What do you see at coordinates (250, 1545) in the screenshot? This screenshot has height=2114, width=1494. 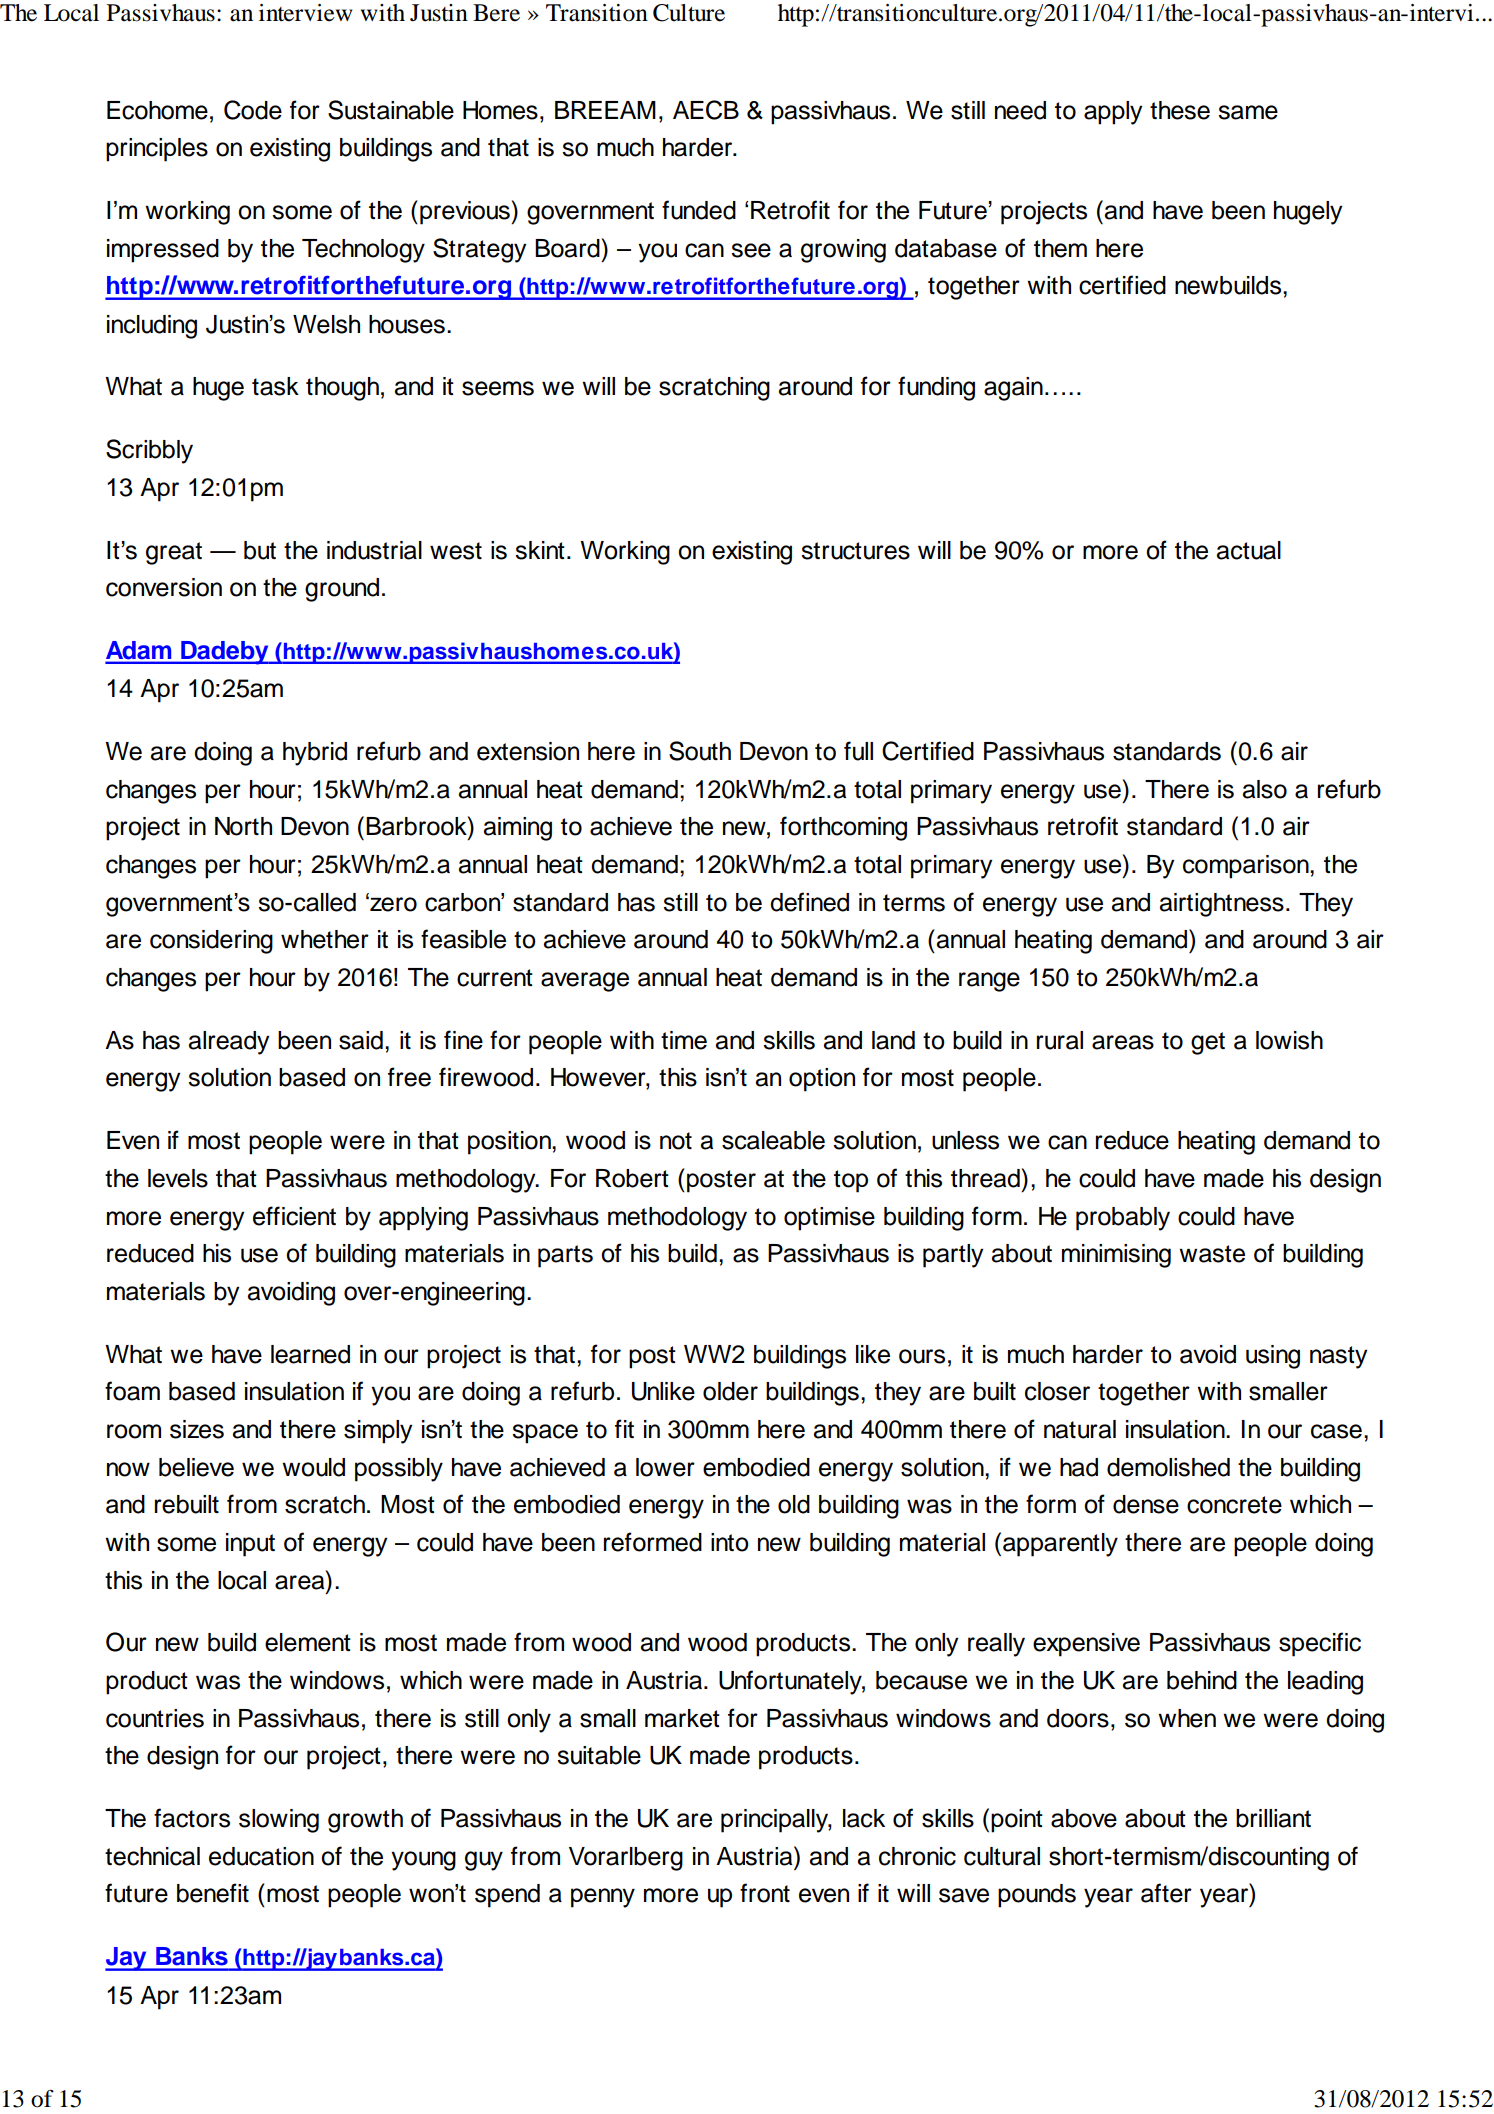 I see `input` at bounding box center [250, 1545].
